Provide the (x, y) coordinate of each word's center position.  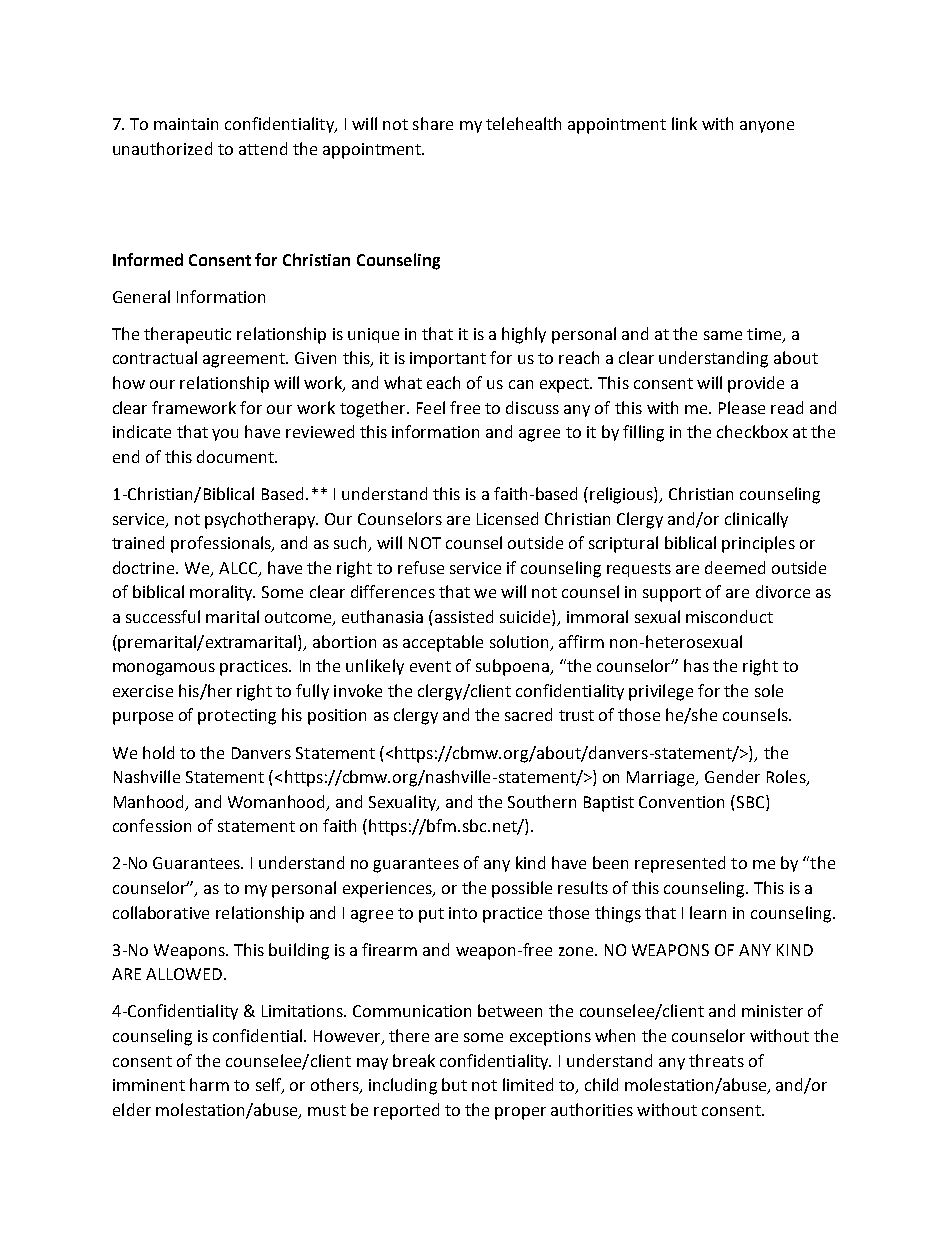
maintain (186, 124)
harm (209, 1084)
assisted (464, 616)
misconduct (729, 616)
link (684, 123)
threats (716, 1060)
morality (222, 593)
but (454, 1084)
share (433, 123)
